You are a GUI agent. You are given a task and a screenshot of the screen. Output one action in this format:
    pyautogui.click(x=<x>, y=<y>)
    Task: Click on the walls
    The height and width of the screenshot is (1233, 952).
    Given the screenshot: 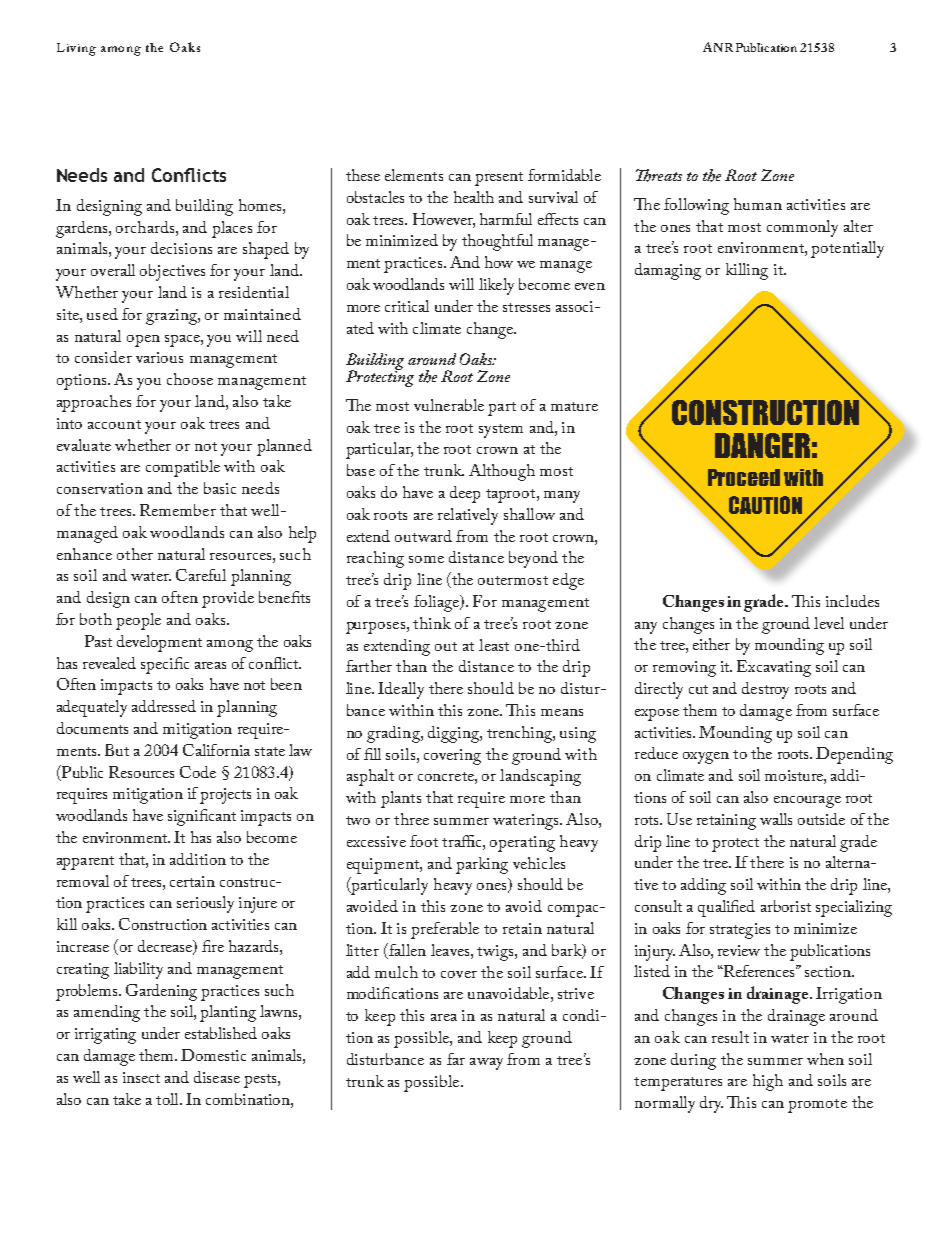 What is the action you would take?
    pyautogui.click(x=776, y=819)
